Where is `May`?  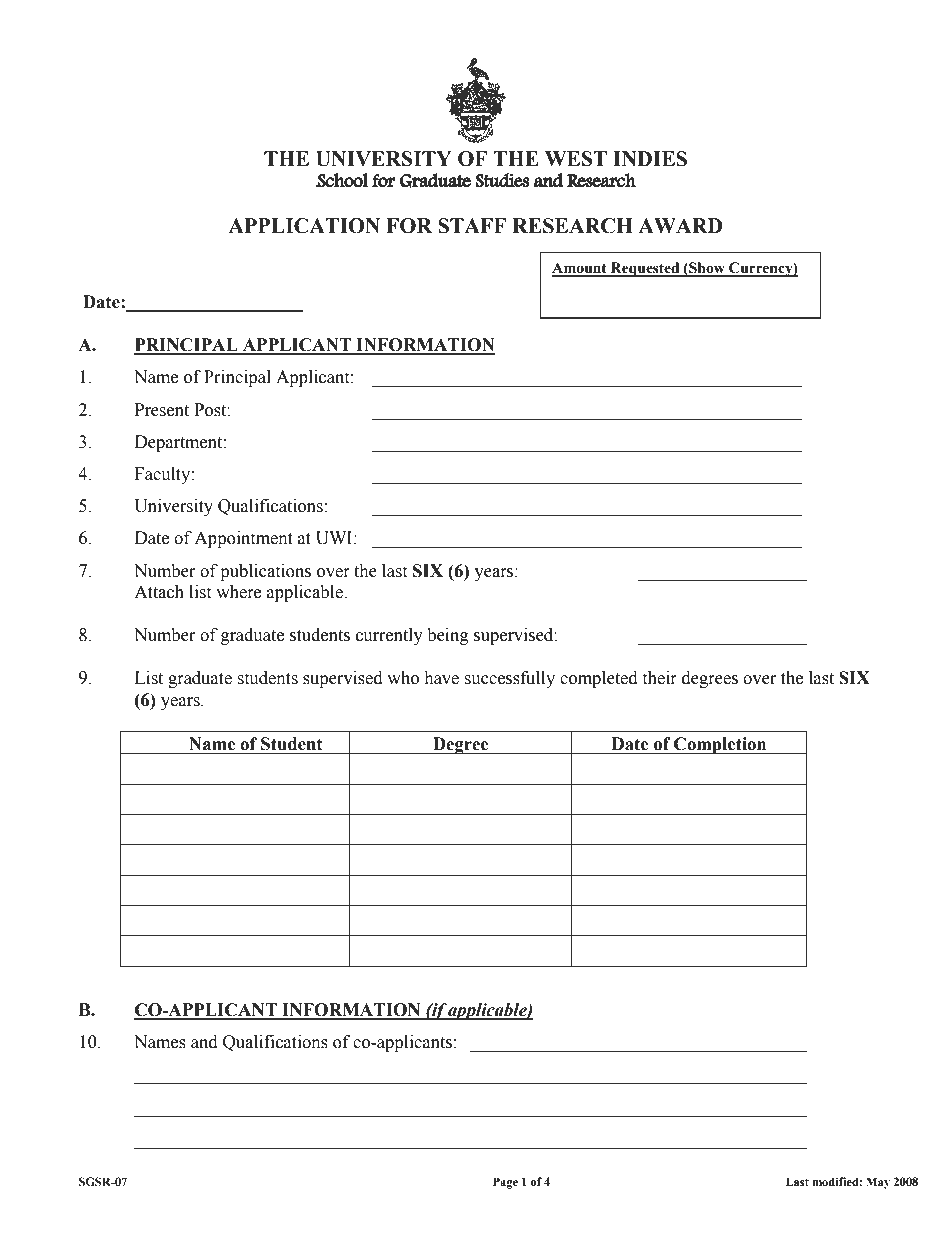
May is located at coordinates (878, 1183).
